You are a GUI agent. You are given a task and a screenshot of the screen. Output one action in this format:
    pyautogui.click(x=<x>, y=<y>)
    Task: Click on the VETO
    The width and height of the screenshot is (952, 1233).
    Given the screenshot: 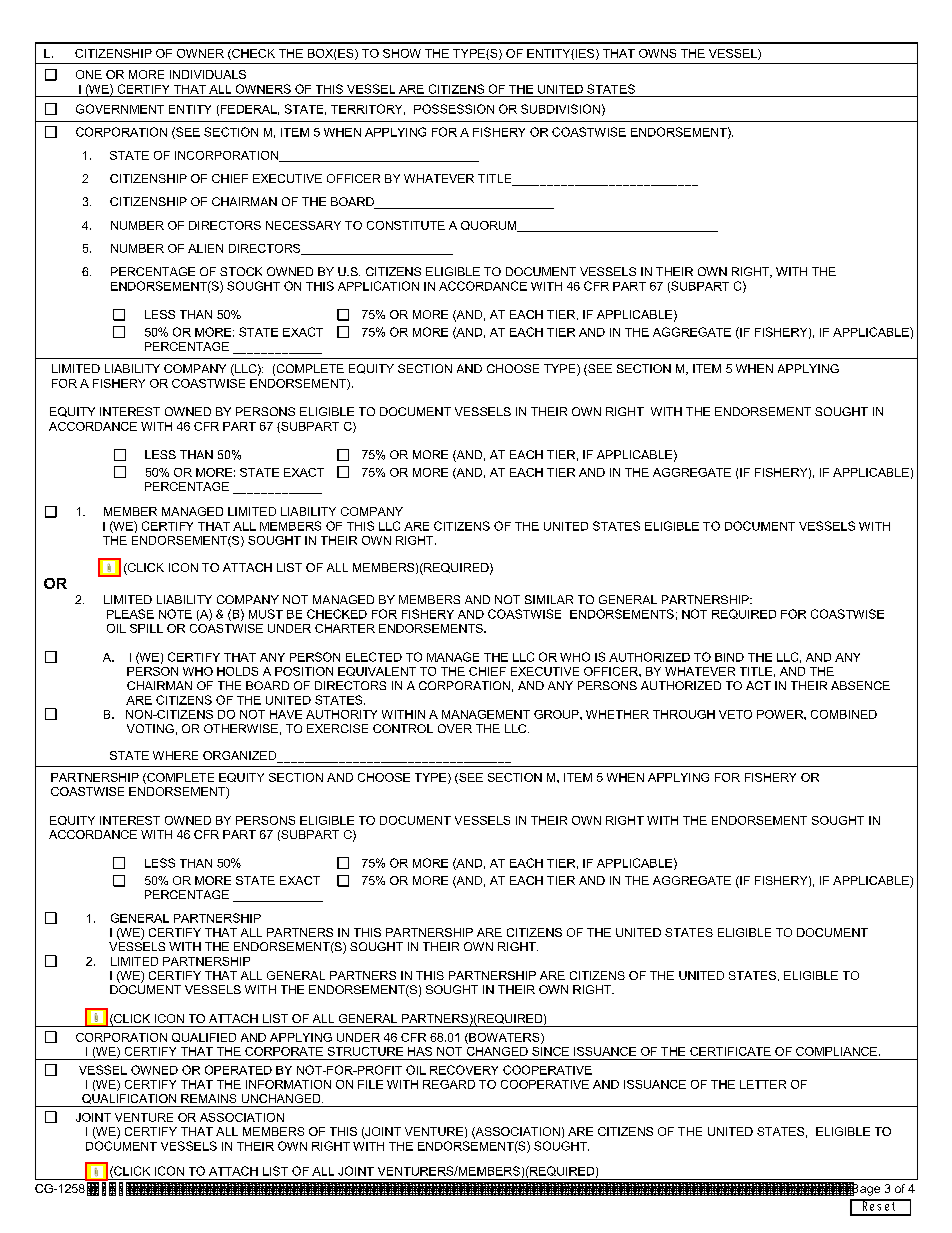 What is the action you would take?
    pyautogui.click(x=735, y=714)
